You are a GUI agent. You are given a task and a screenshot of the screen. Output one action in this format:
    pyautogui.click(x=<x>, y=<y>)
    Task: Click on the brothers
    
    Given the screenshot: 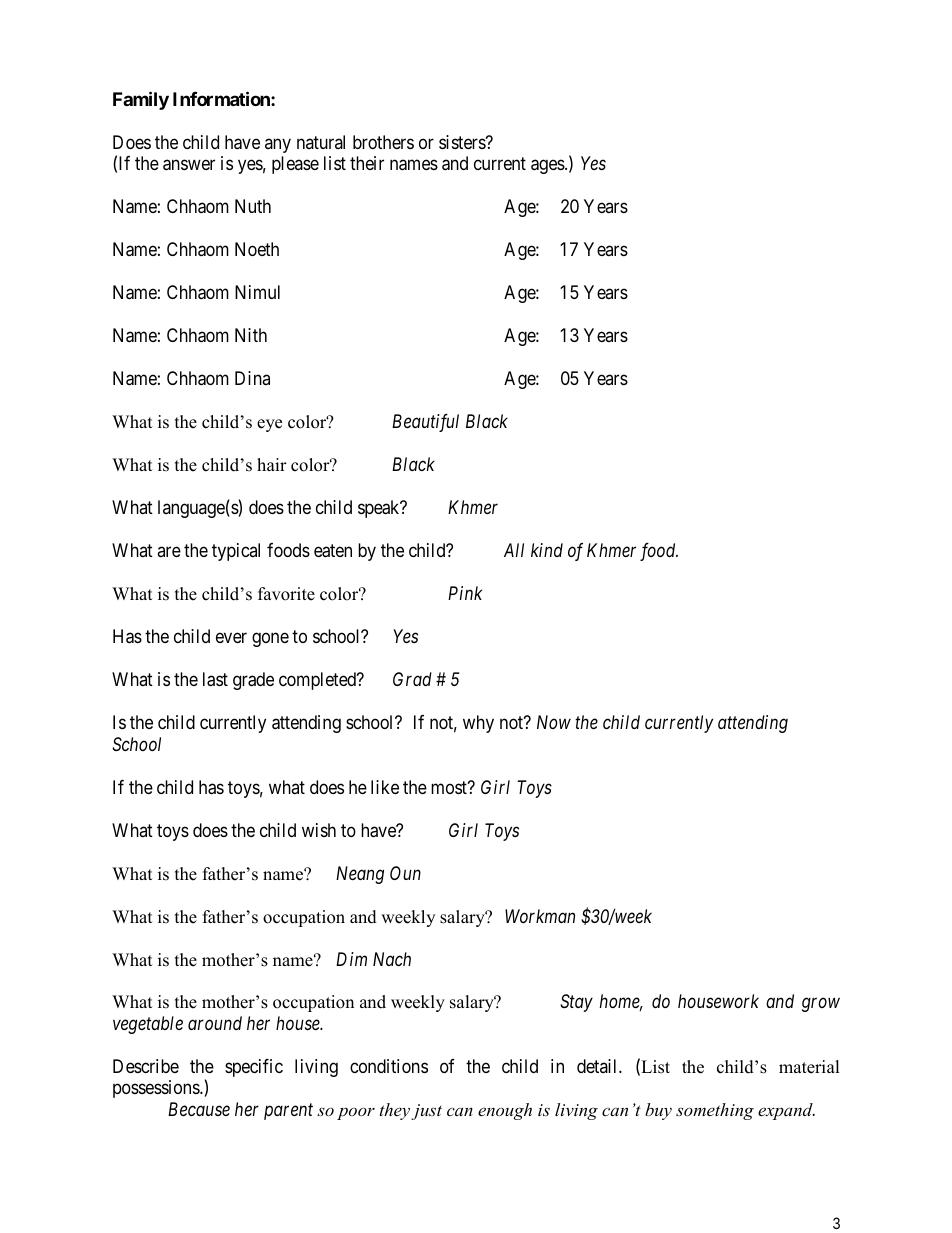 What is the action you would take?
    pyautogui.click(x=383, y=142)
